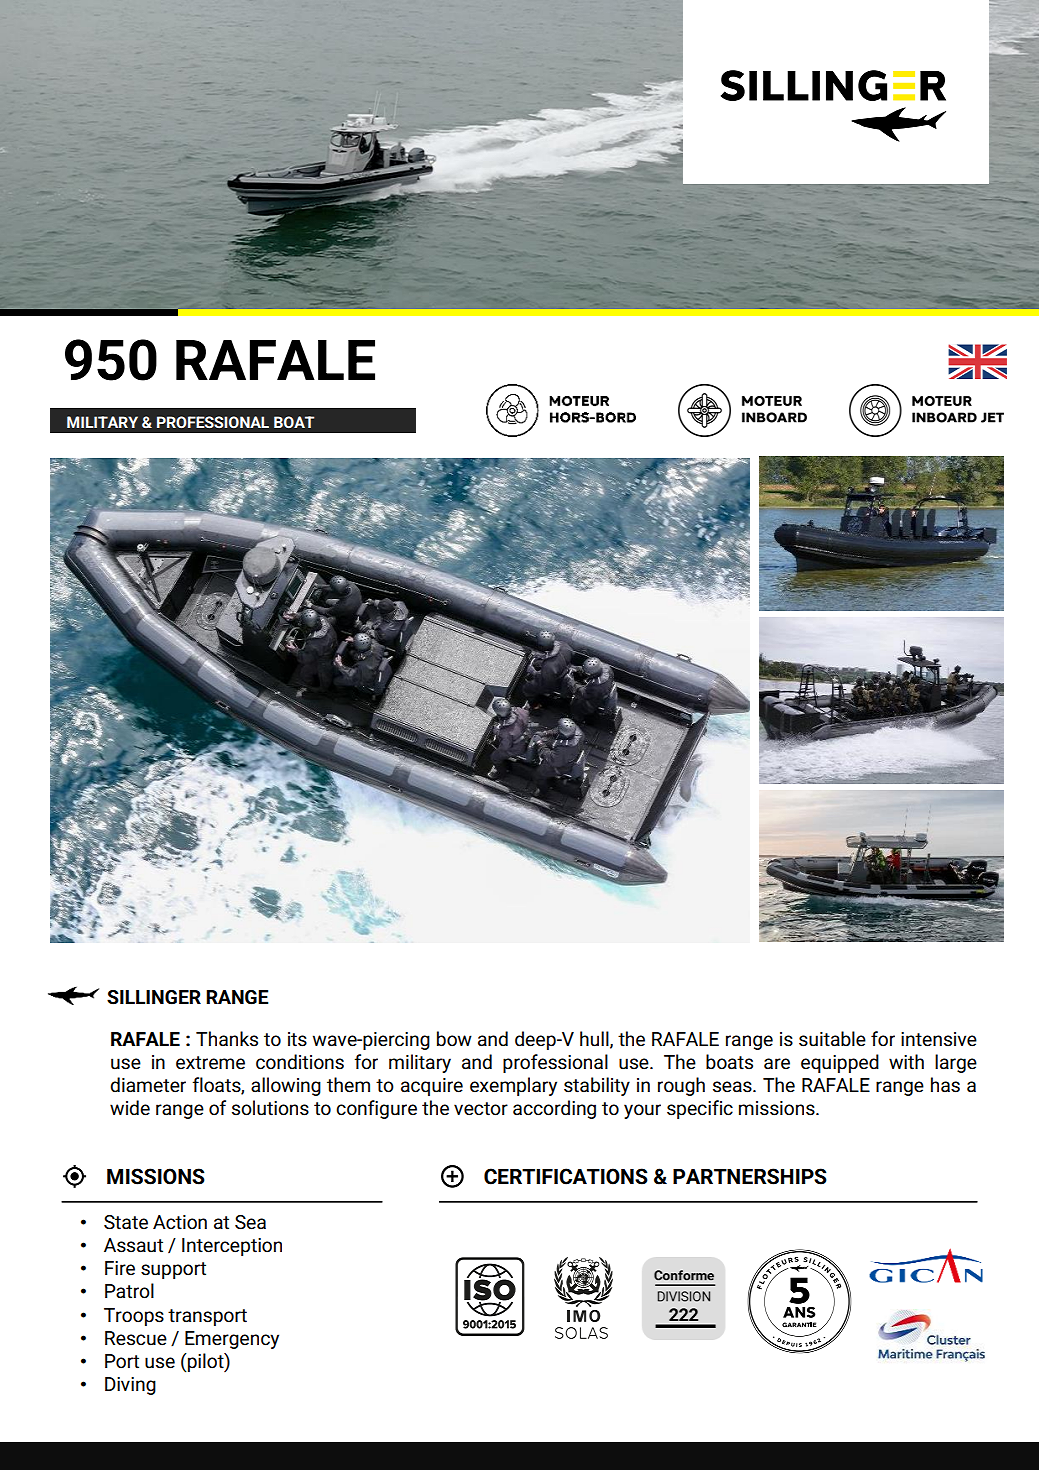  Describe the element at coordinates (232, 1247) in the page. I see `Interception` at that location.
